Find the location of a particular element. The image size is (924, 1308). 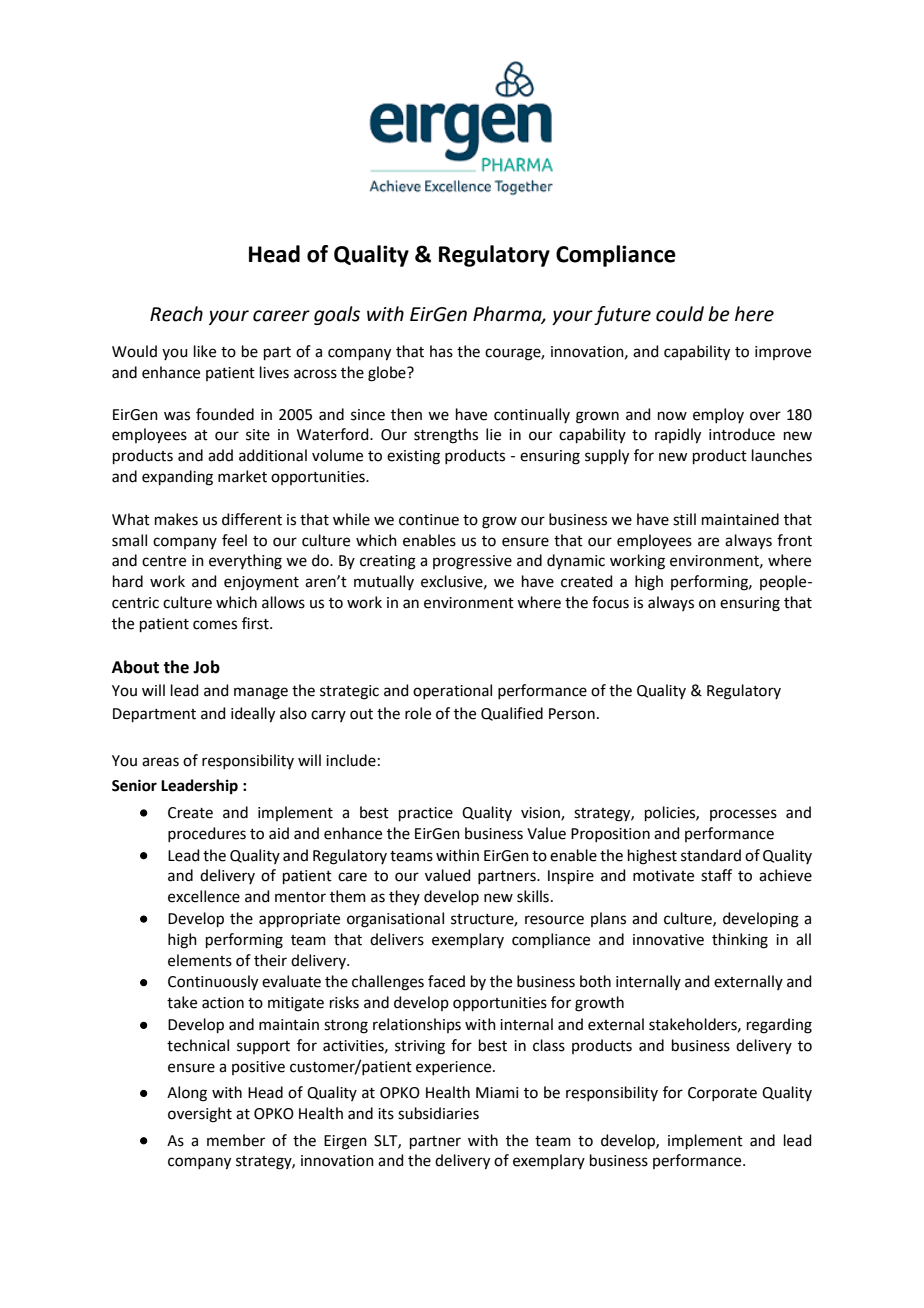

like is located at coordinates (205, 351).
